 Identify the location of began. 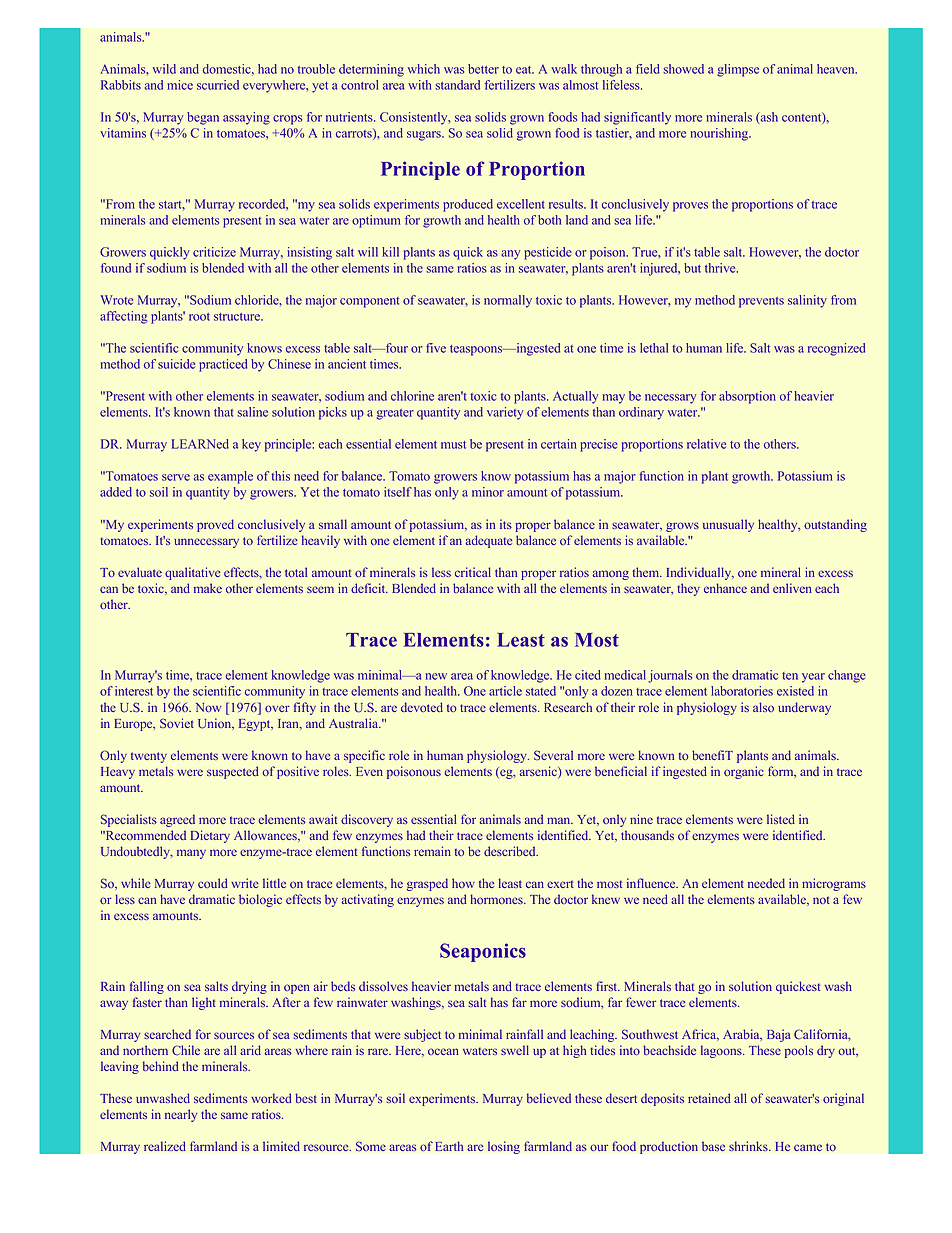
(203, 118).
